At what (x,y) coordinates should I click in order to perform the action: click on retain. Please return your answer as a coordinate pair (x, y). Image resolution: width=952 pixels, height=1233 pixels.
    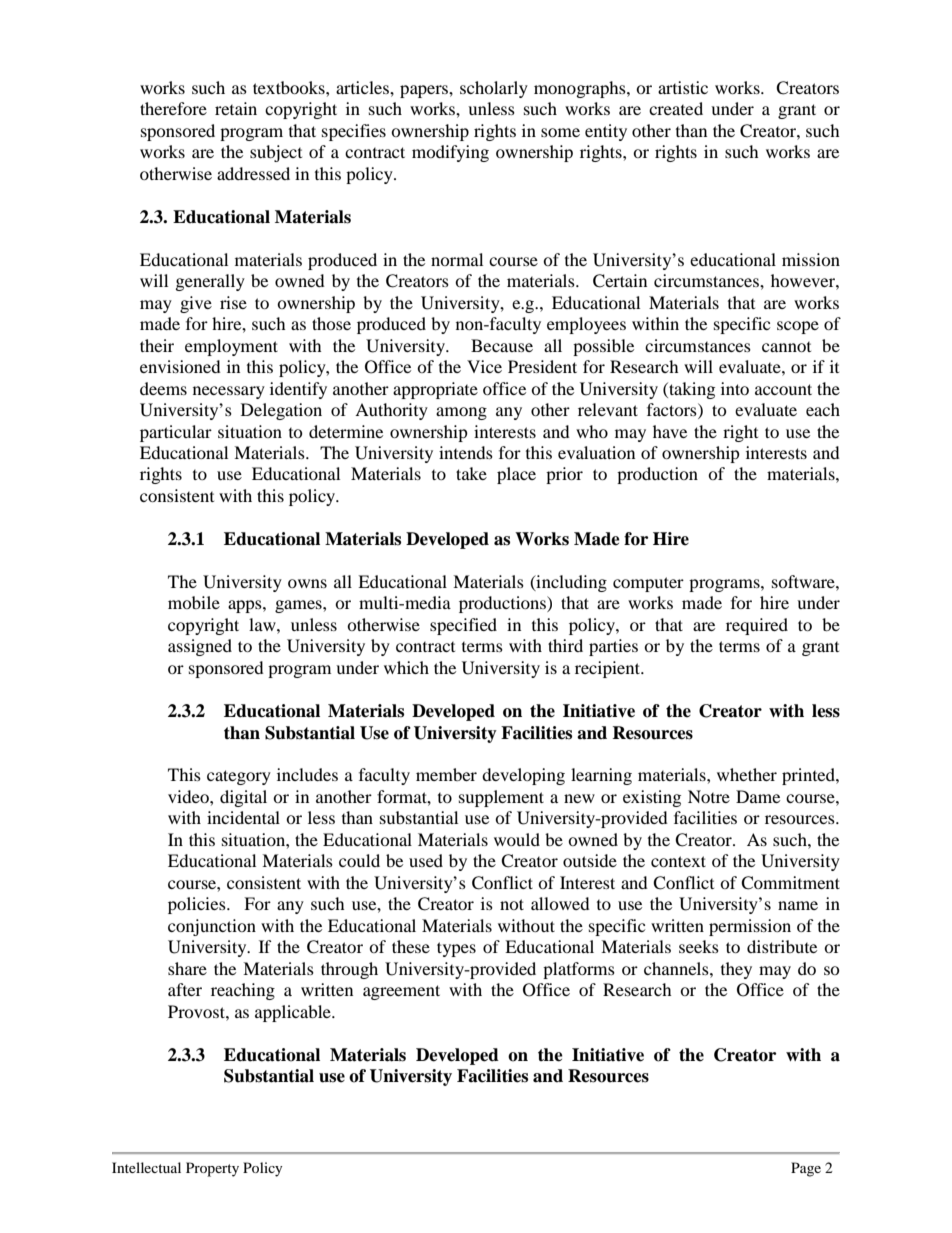
    Looking at the image, I should click on (236, 108).
